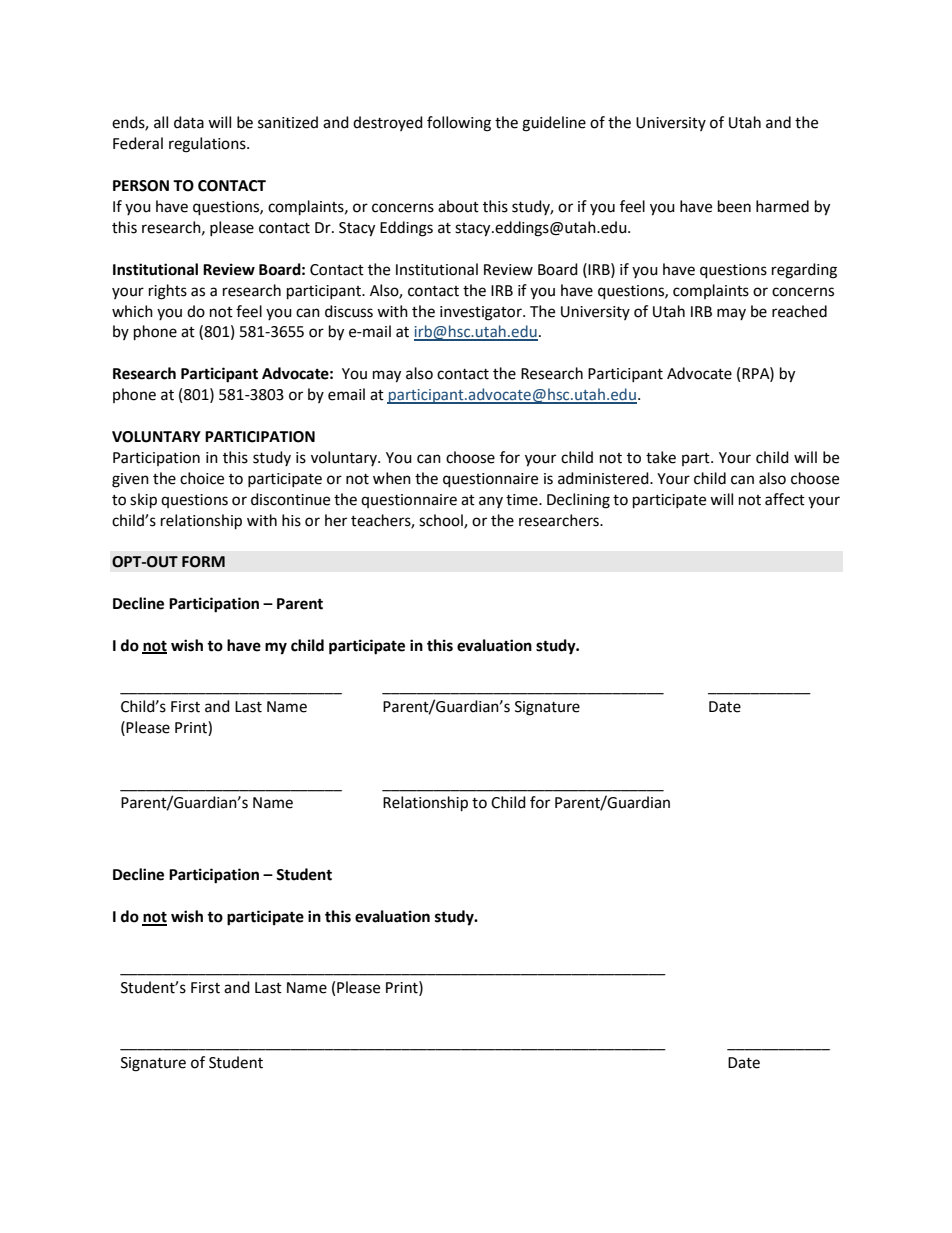 This page has height=1233, width=952. I want to click on been, so click(734, 206).
